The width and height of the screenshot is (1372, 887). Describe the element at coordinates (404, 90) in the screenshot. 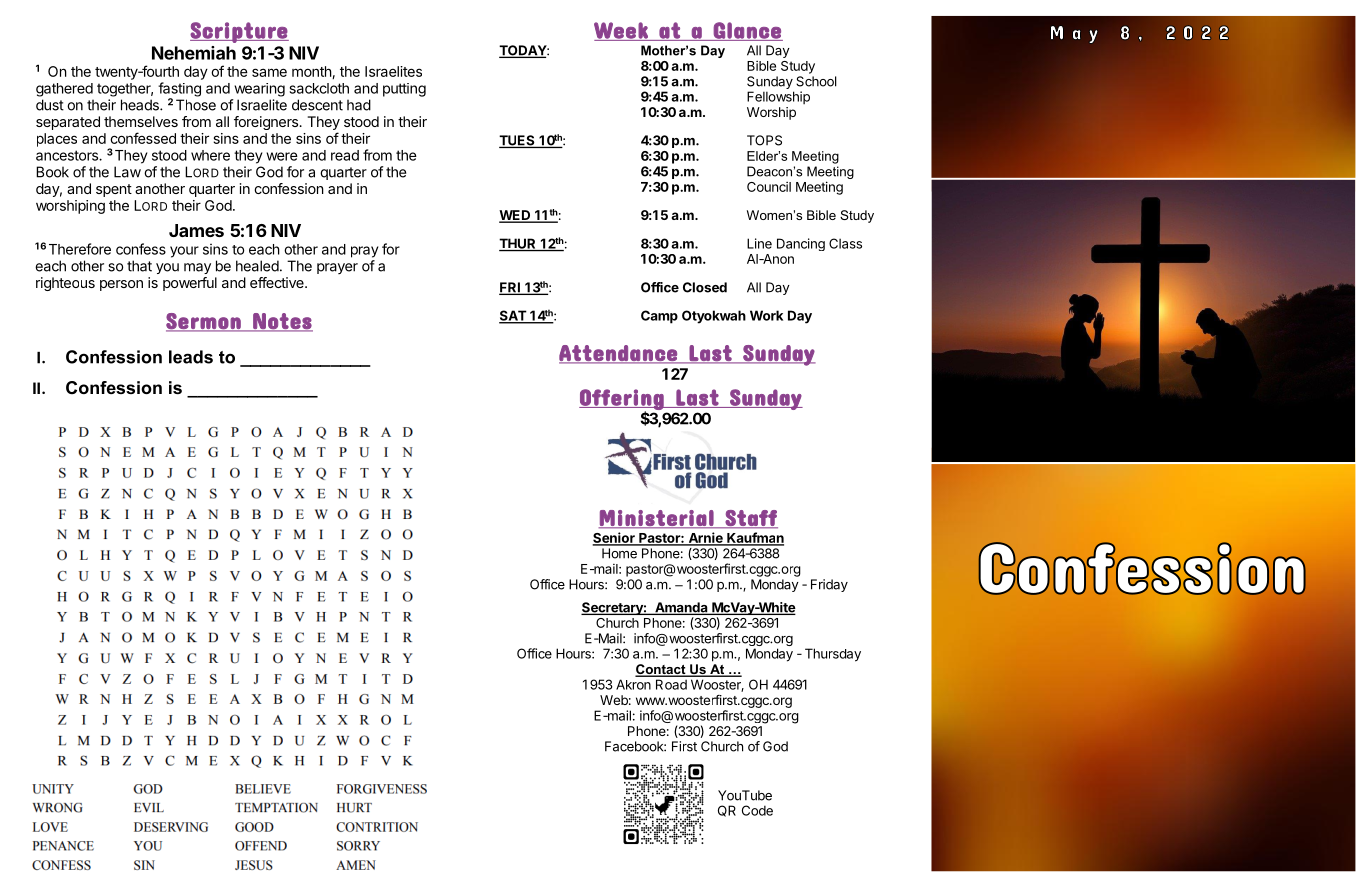

I see `putting` at that location.
